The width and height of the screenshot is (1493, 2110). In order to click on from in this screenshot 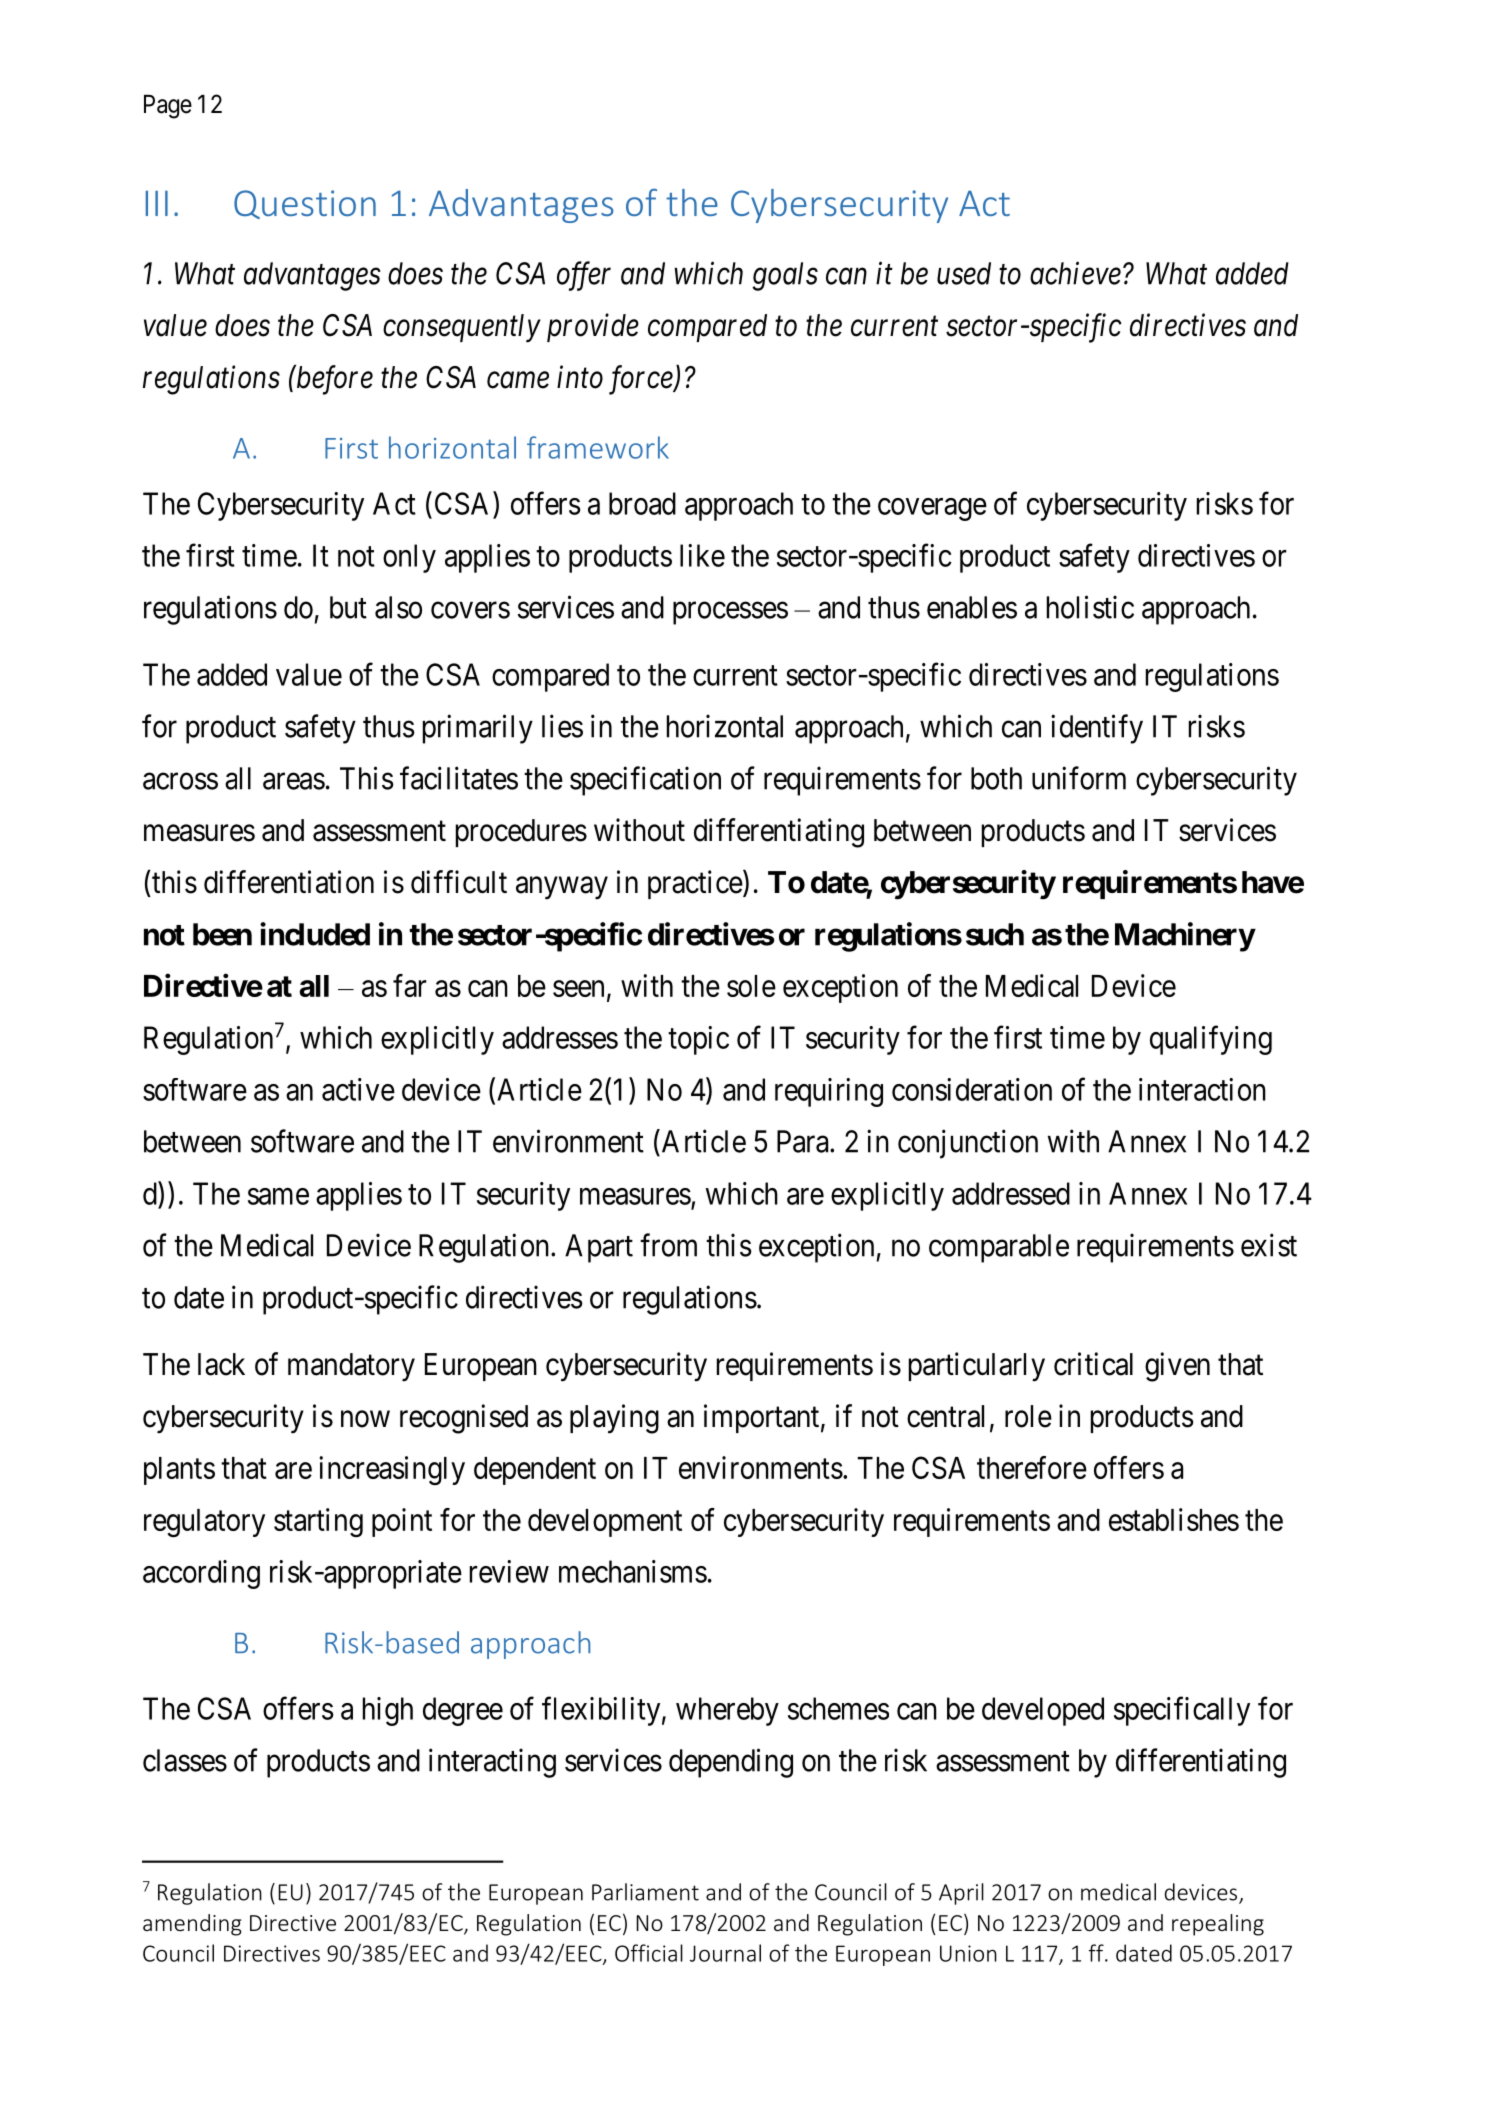, I will do `click(668, 1245)`.
